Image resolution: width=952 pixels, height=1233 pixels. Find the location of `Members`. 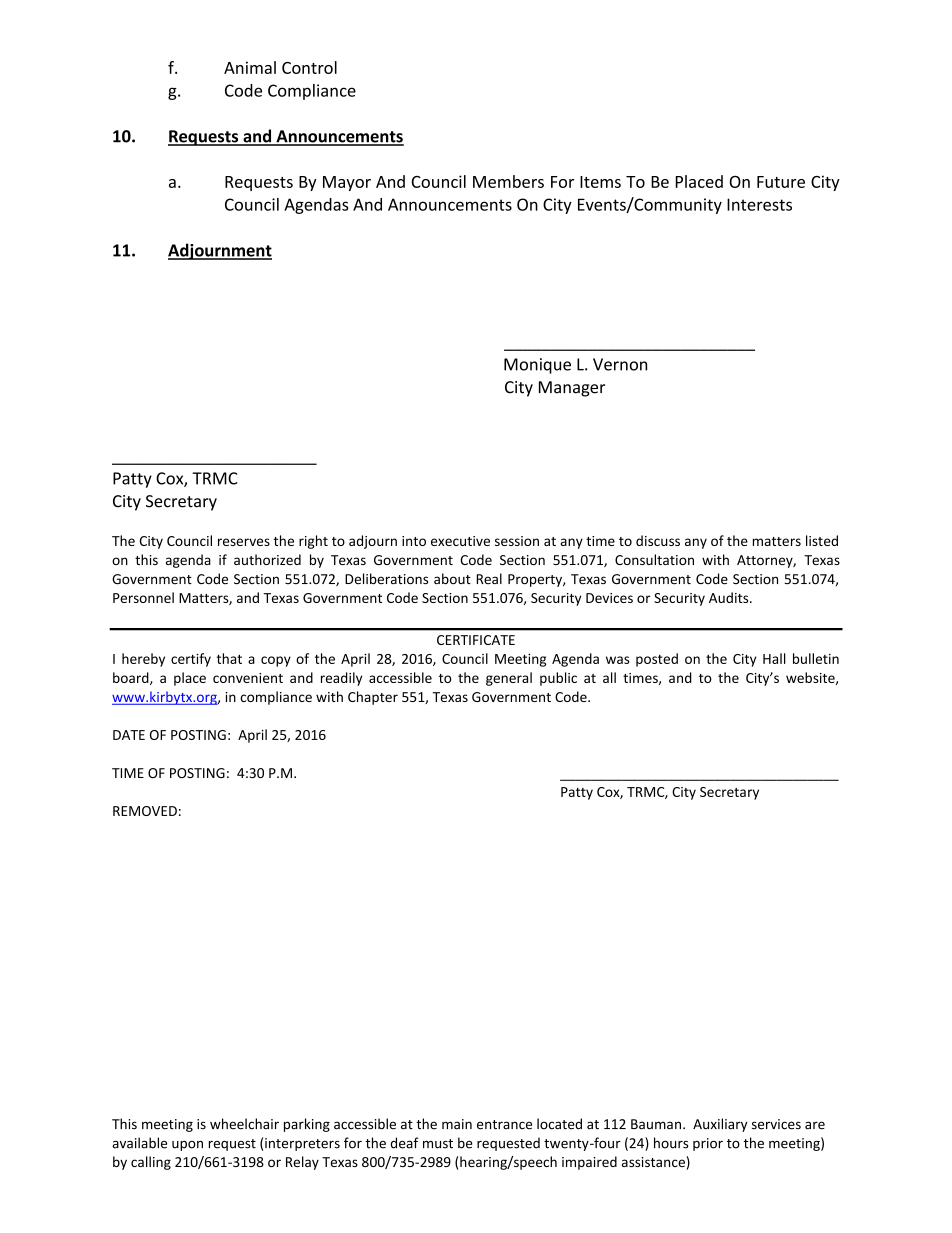

Members is located at coordinates (508, 181).
